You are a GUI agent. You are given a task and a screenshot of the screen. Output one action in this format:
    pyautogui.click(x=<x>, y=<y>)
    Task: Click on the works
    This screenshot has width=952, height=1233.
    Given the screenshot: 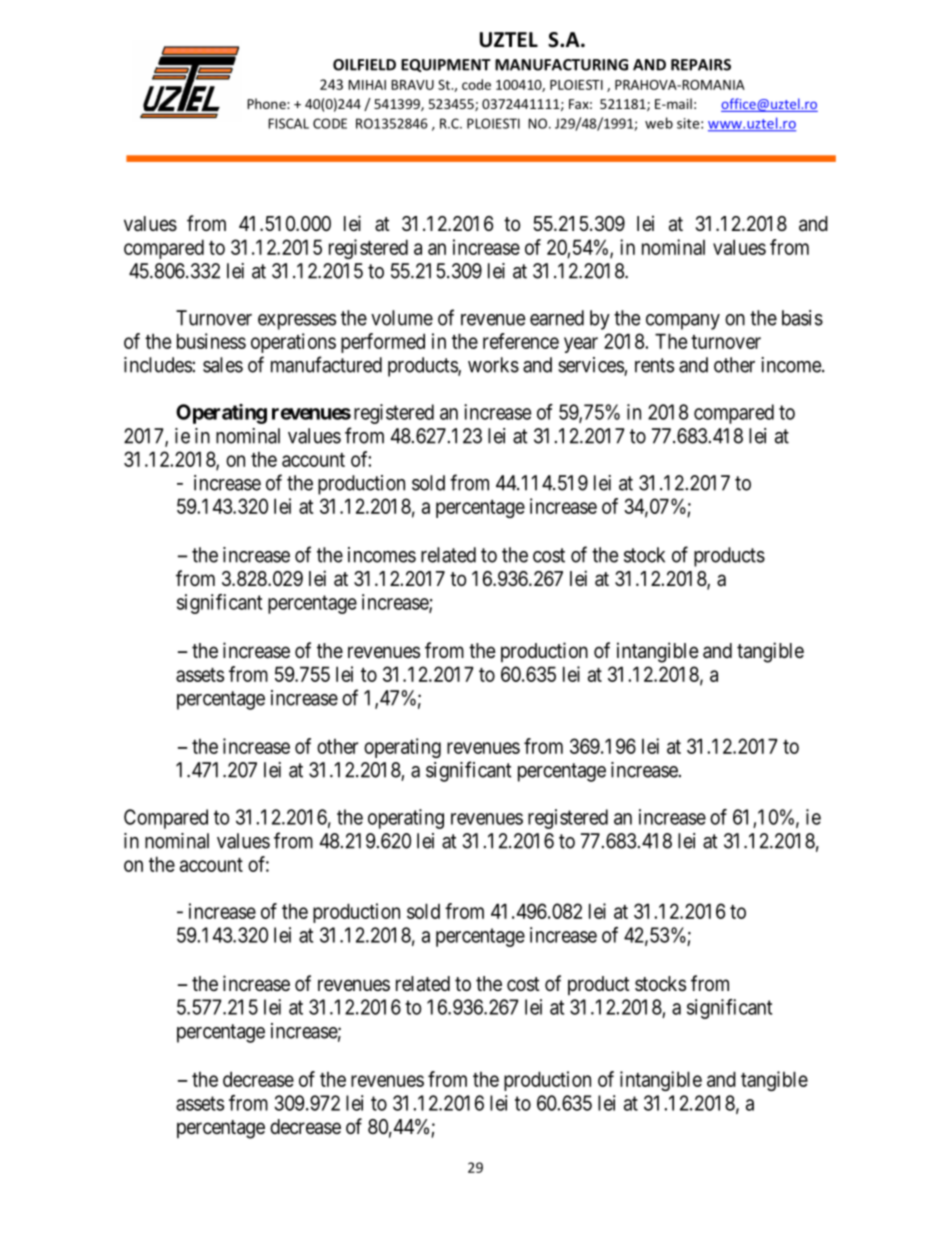 What is the action you would take?
    pyautogui.click(x=493, y=365)
